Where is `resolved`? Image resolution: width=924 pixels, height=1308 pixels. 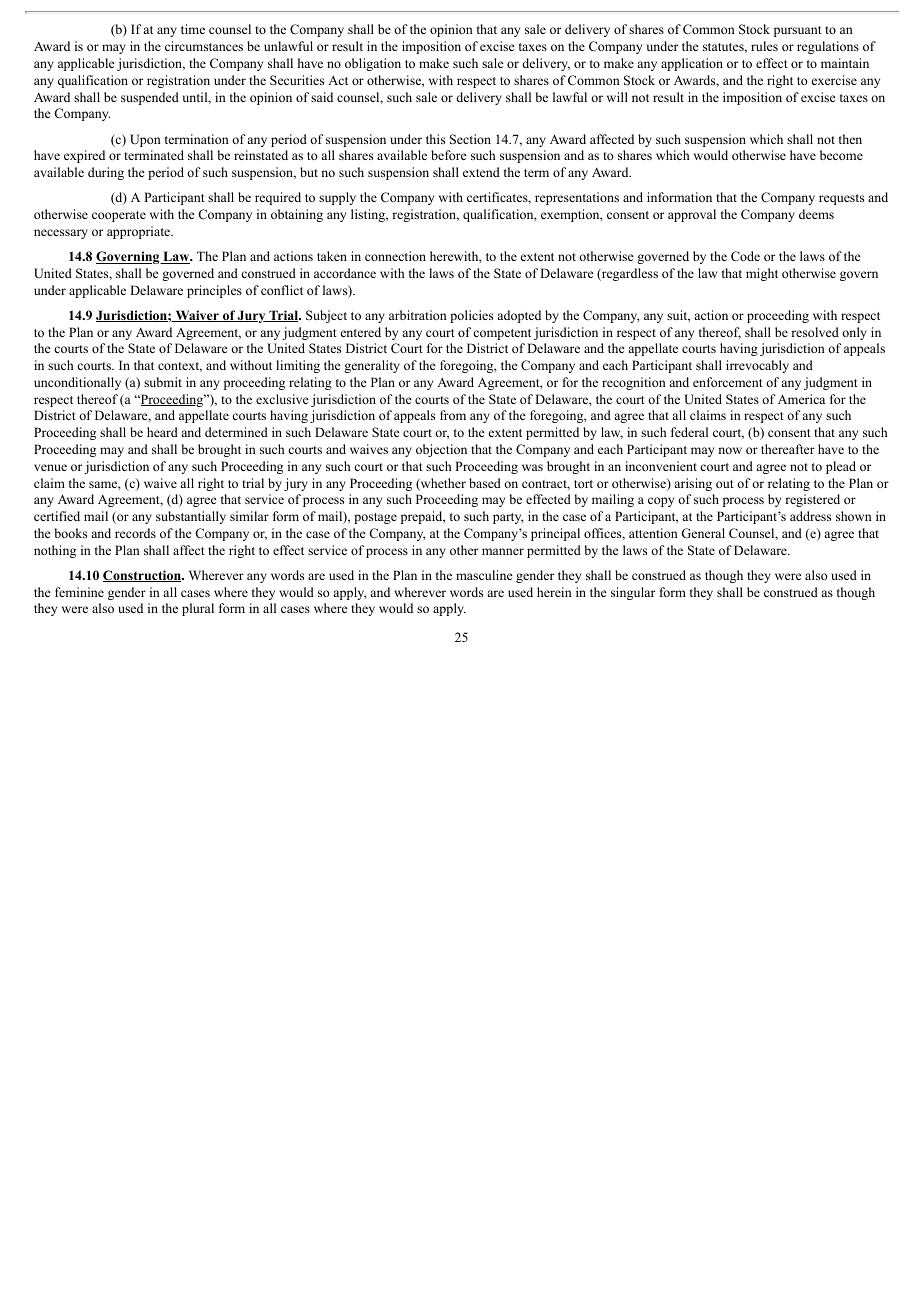
resolved is located at coordinates (815, 332).
